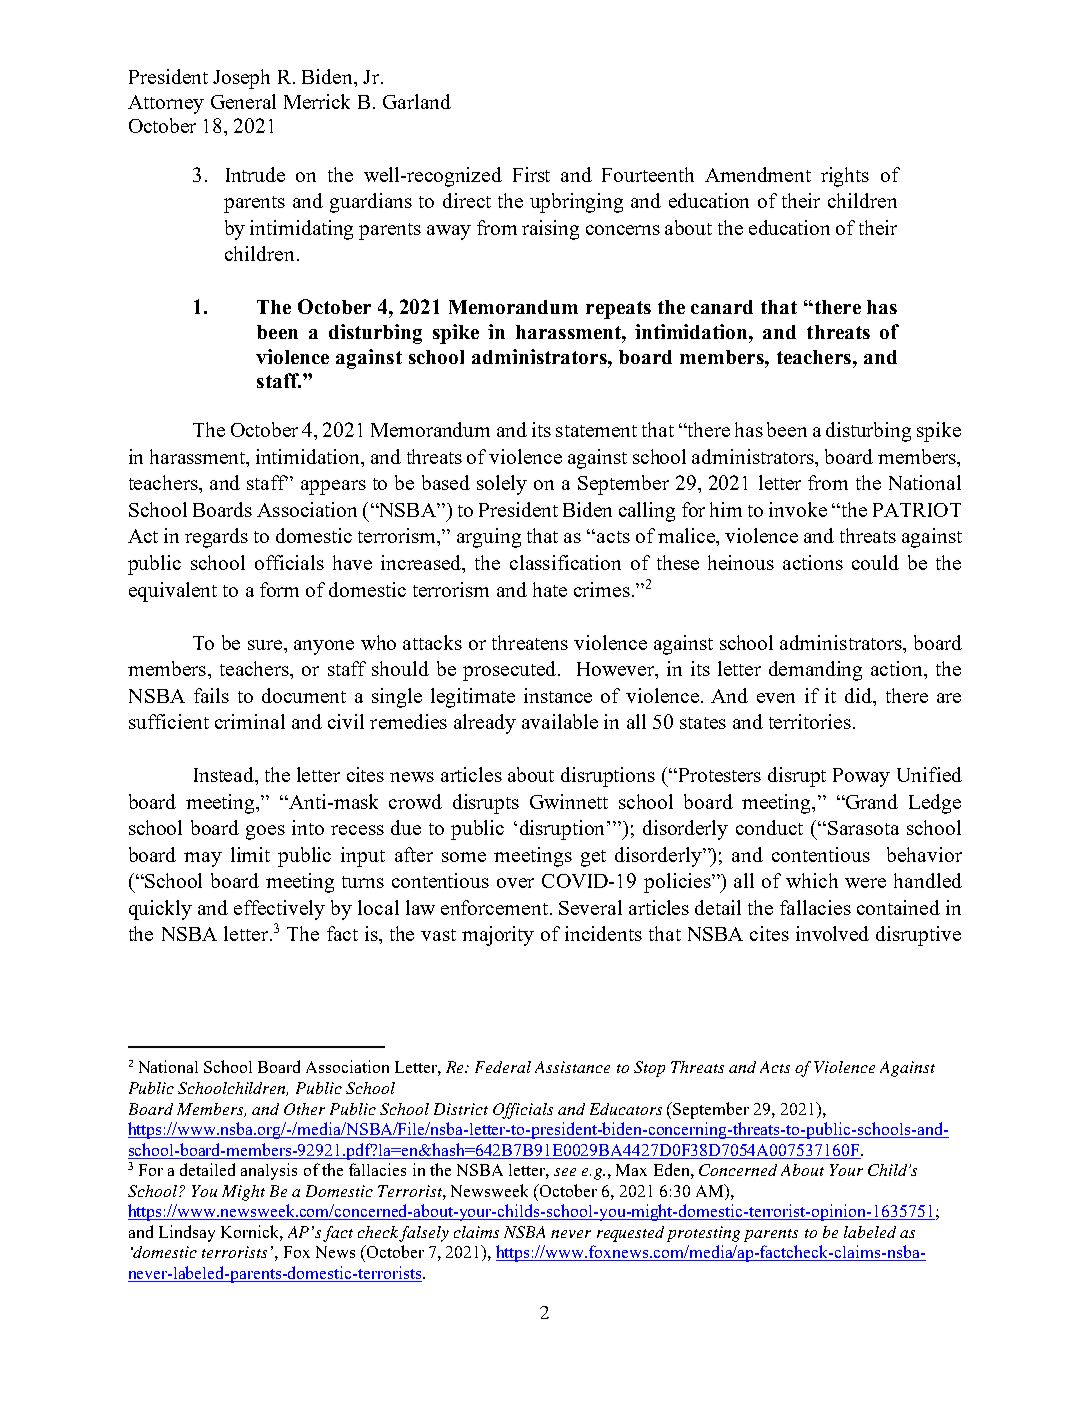 The image size is (1090, 1411). Describe the element at coordinates (531, 174) in the screenshot. I see `First` at that location.
